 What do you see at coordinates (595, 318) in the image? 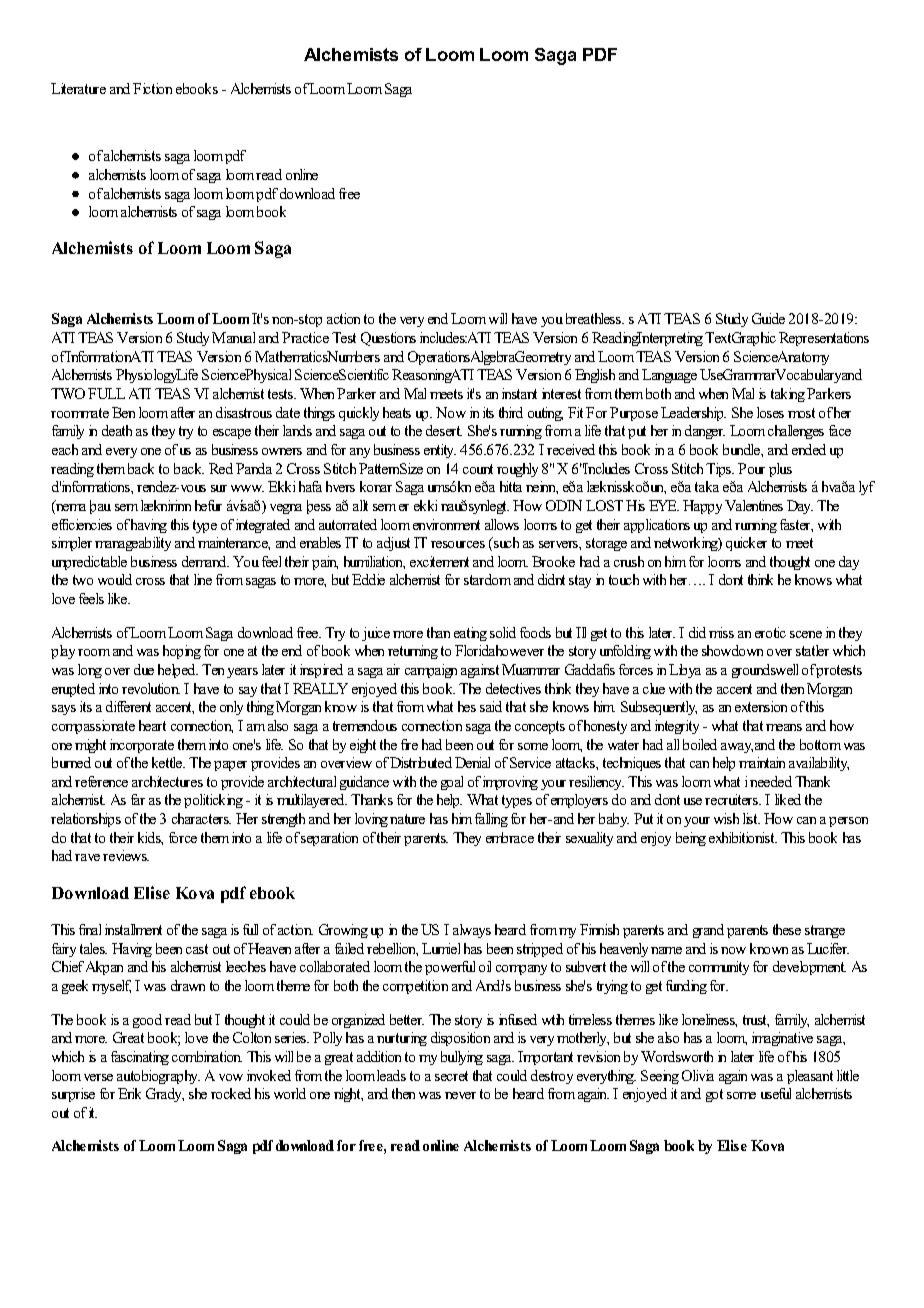
I see `breathless` at bounding box center [595, 318].
